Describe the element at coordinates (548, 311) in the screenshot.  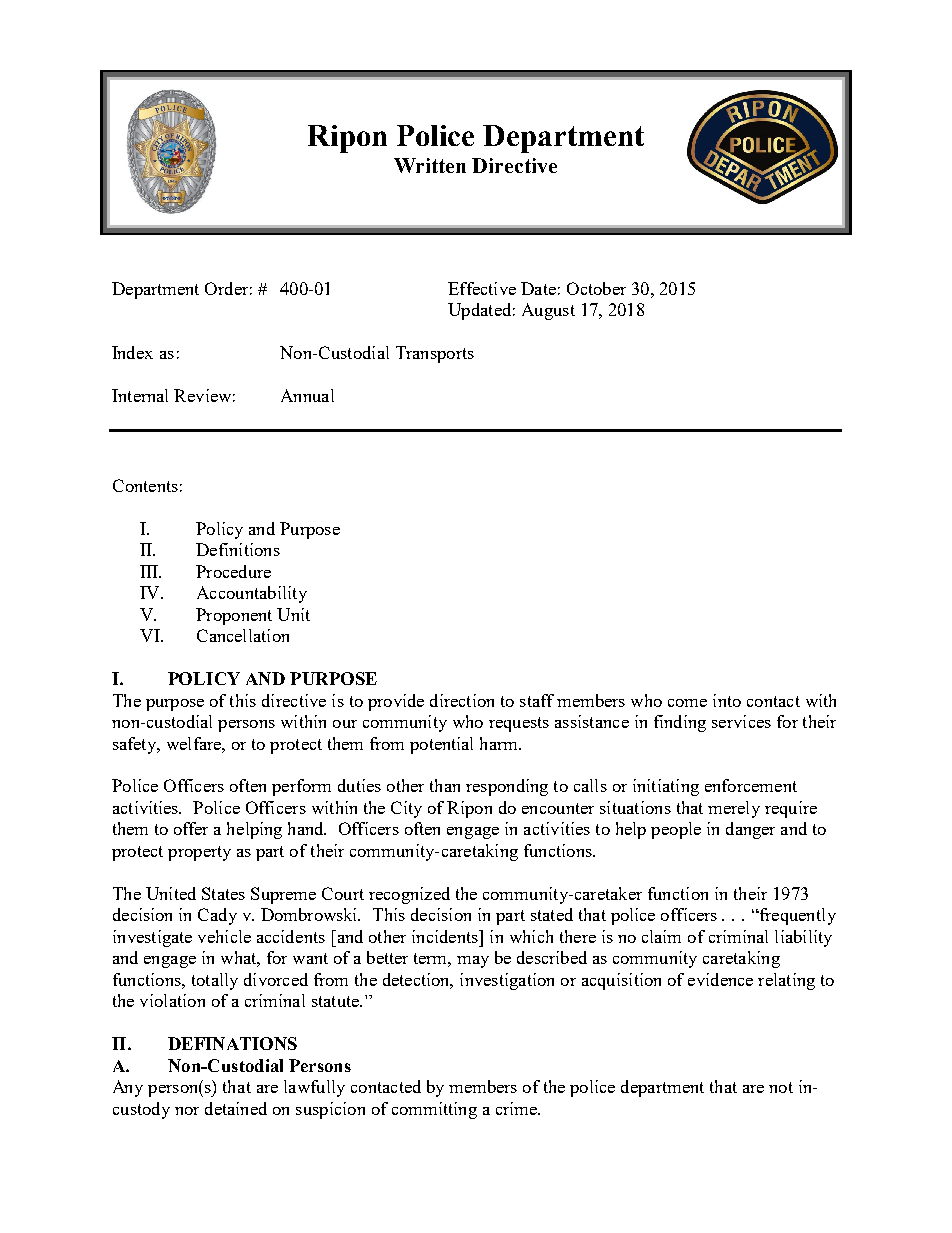
I see `August` at that location.
